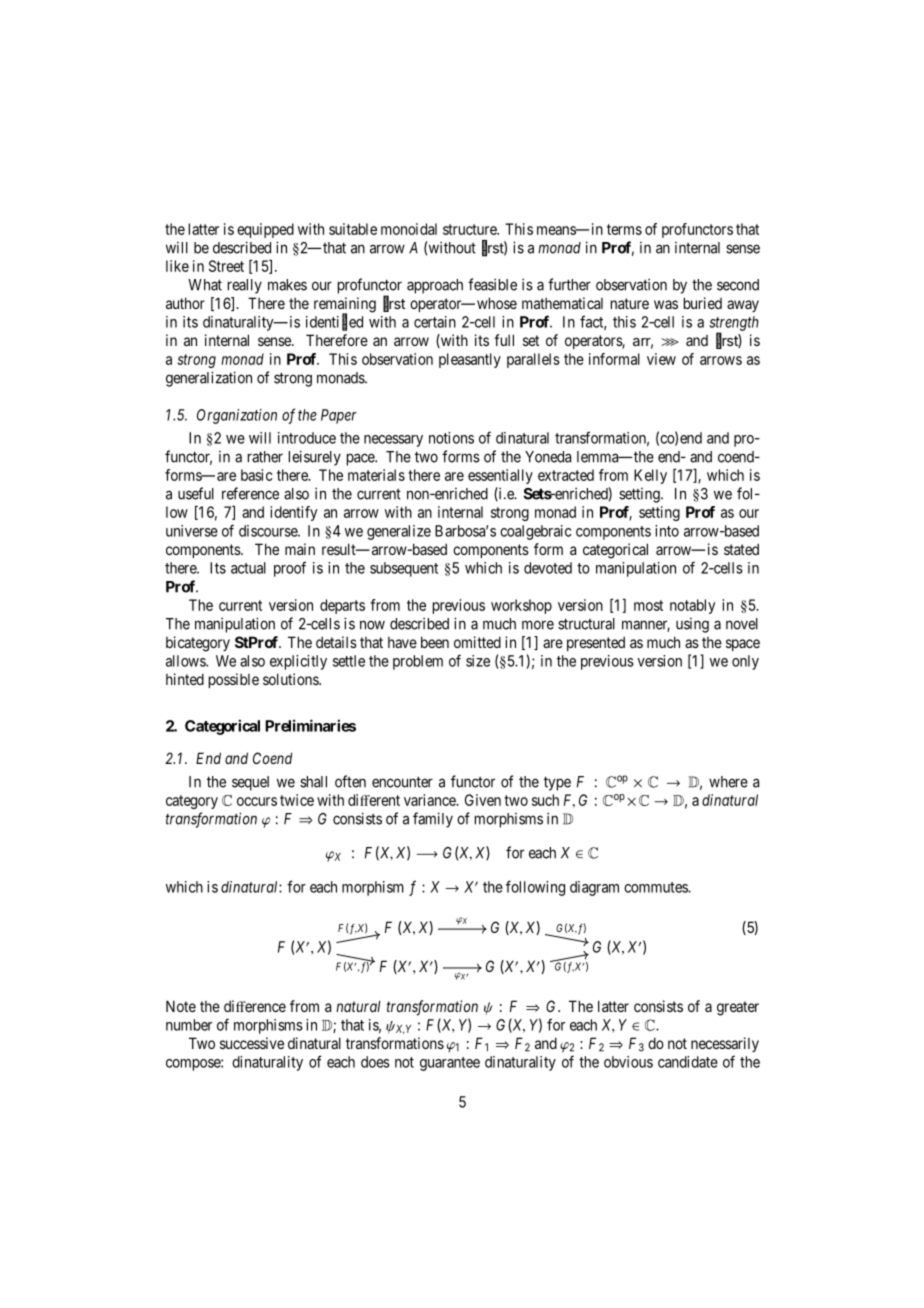  I want to click on guarantee, so click(450, 1064).
